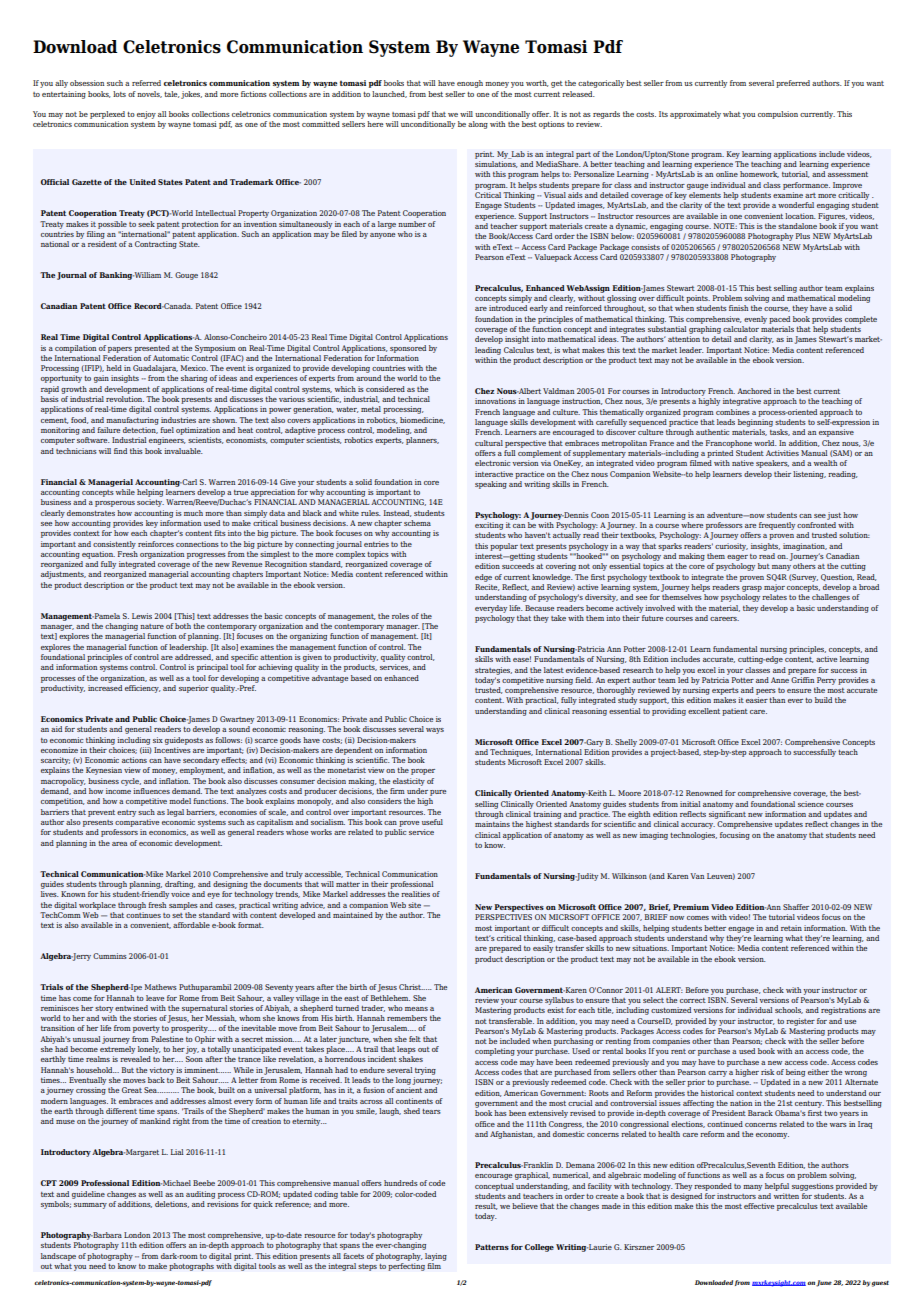 The width and height of the page is (924, 1308). Describe the element at coordinates (470, 84) in the page. I see `enough` at that location.
